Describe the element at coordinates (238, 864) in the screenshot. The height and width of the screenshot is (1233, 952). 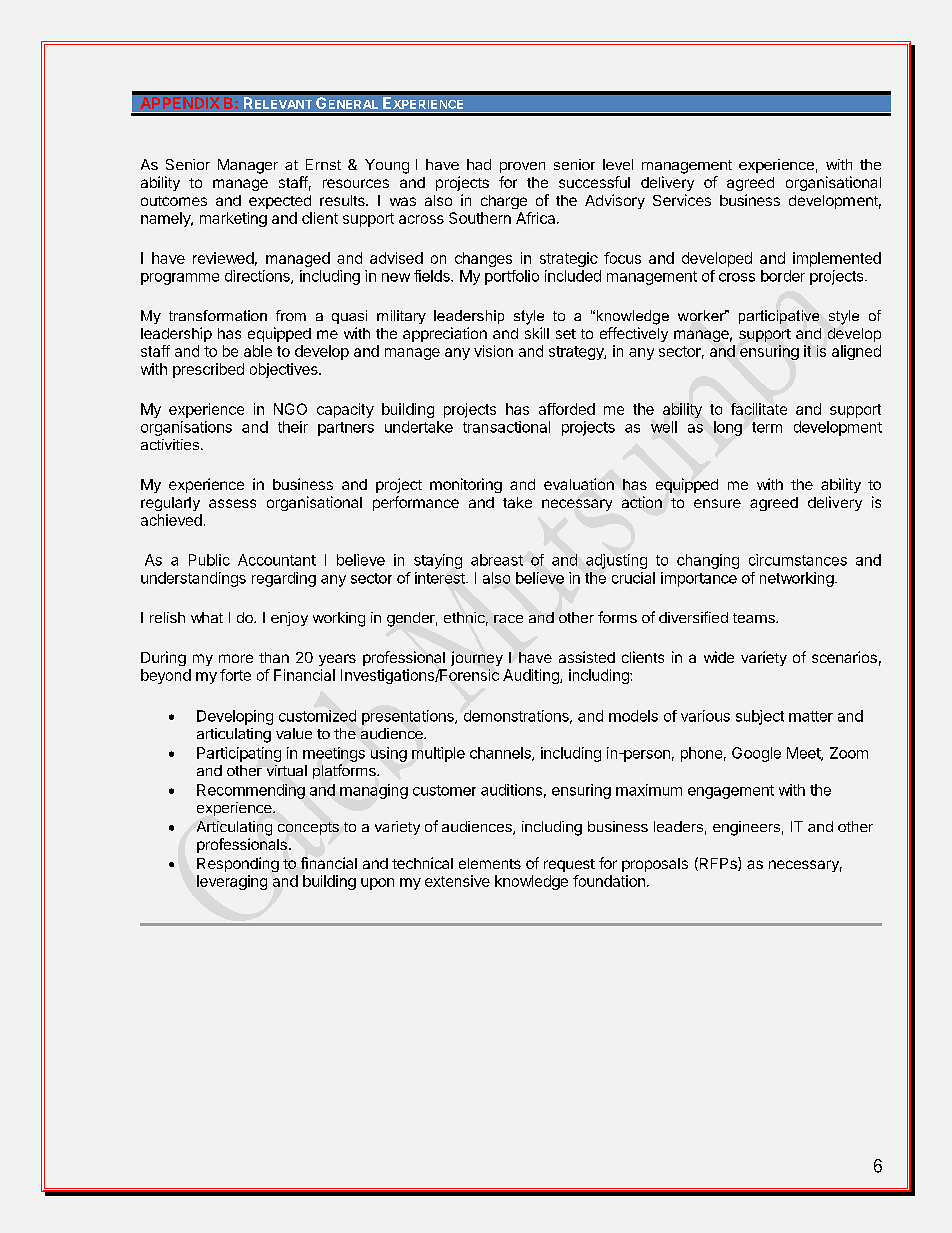
I see `Responding` at that location.
